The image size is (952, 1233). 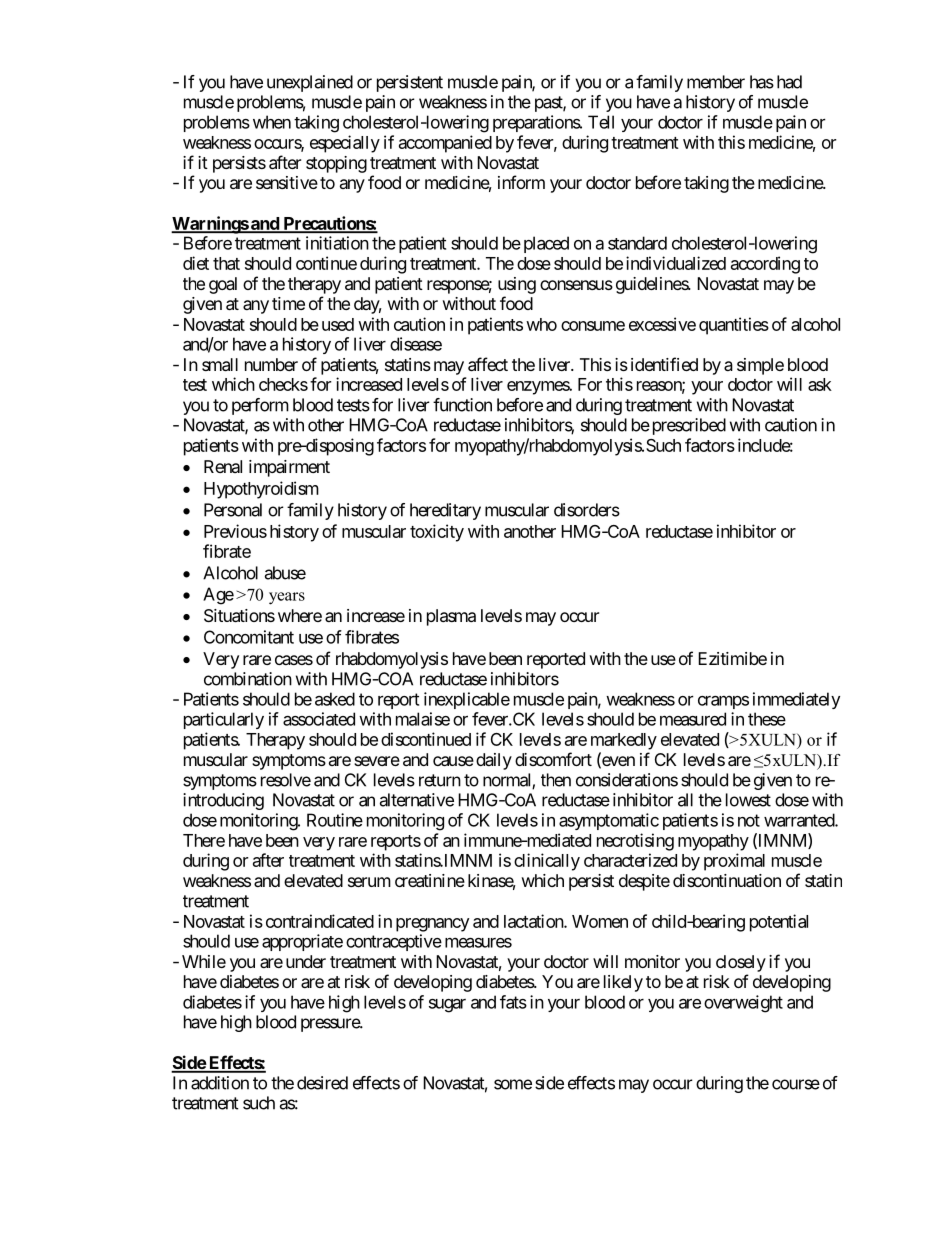 I want to click on plasma, so click(x=451, y=617).
